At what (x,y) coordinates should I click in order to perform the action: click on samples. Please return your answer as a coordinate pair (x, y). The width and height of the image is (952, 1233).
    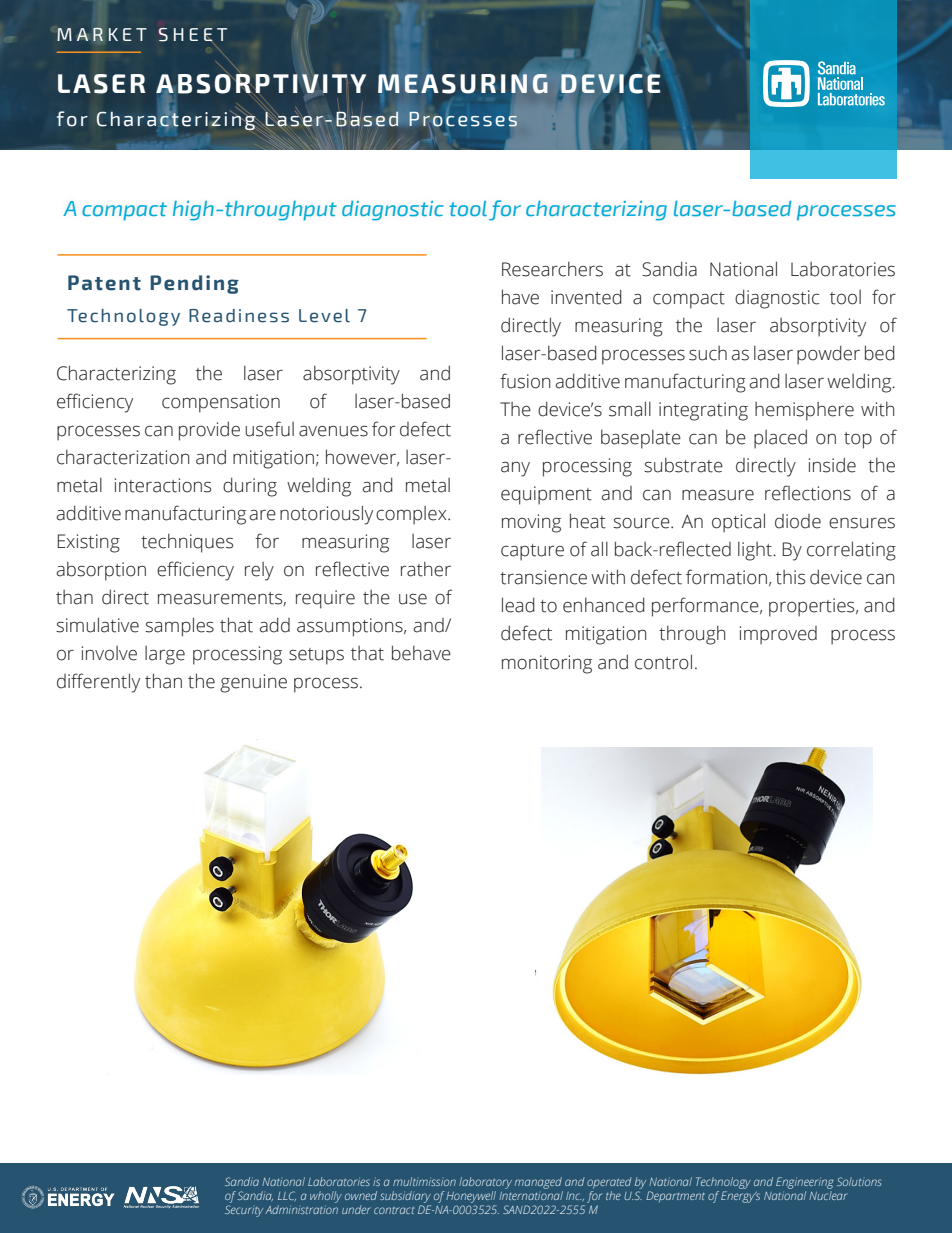
    Looking at the image, I should click on (179, 627).
